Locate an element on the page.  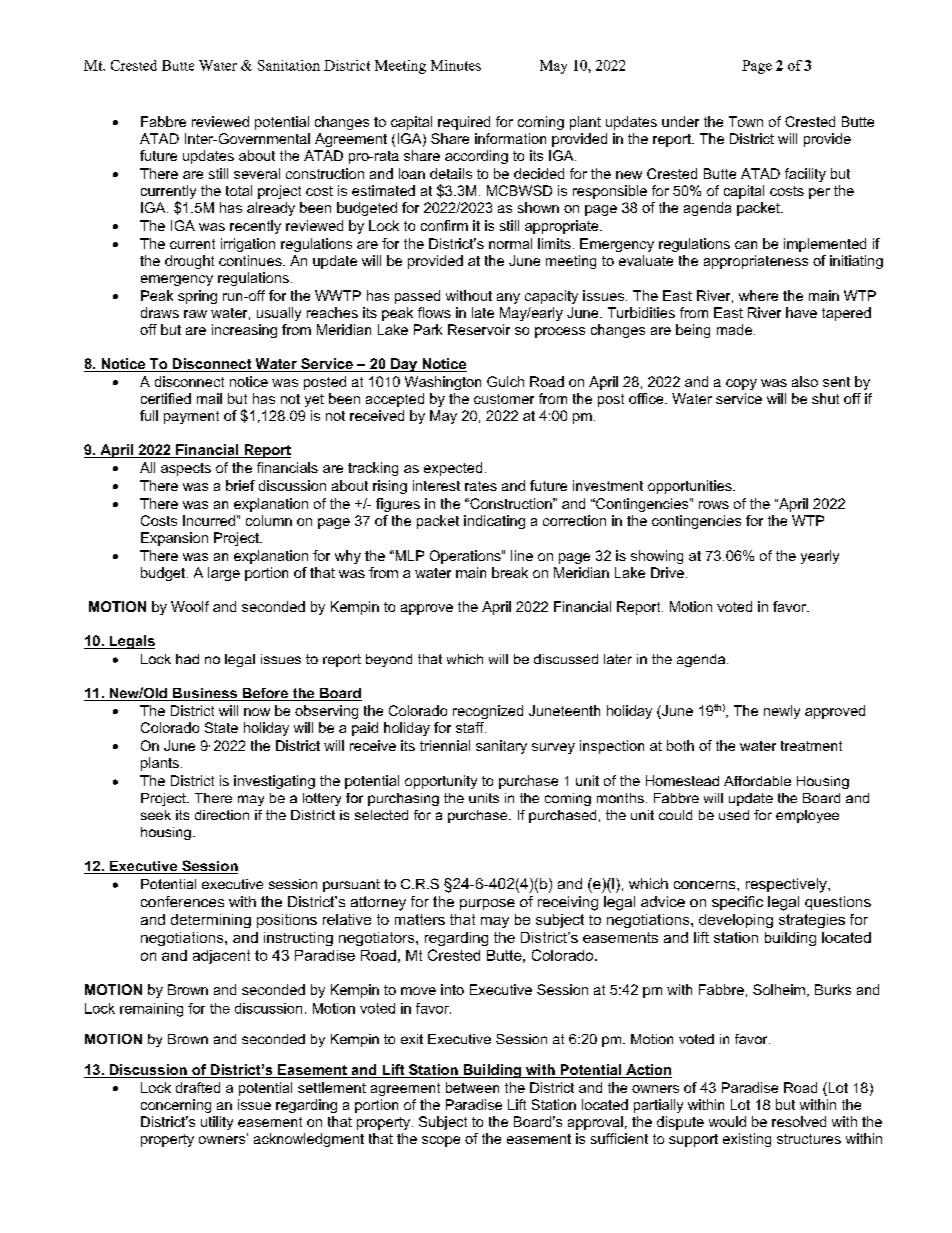
recognized is located at coordinates (488, 712).
